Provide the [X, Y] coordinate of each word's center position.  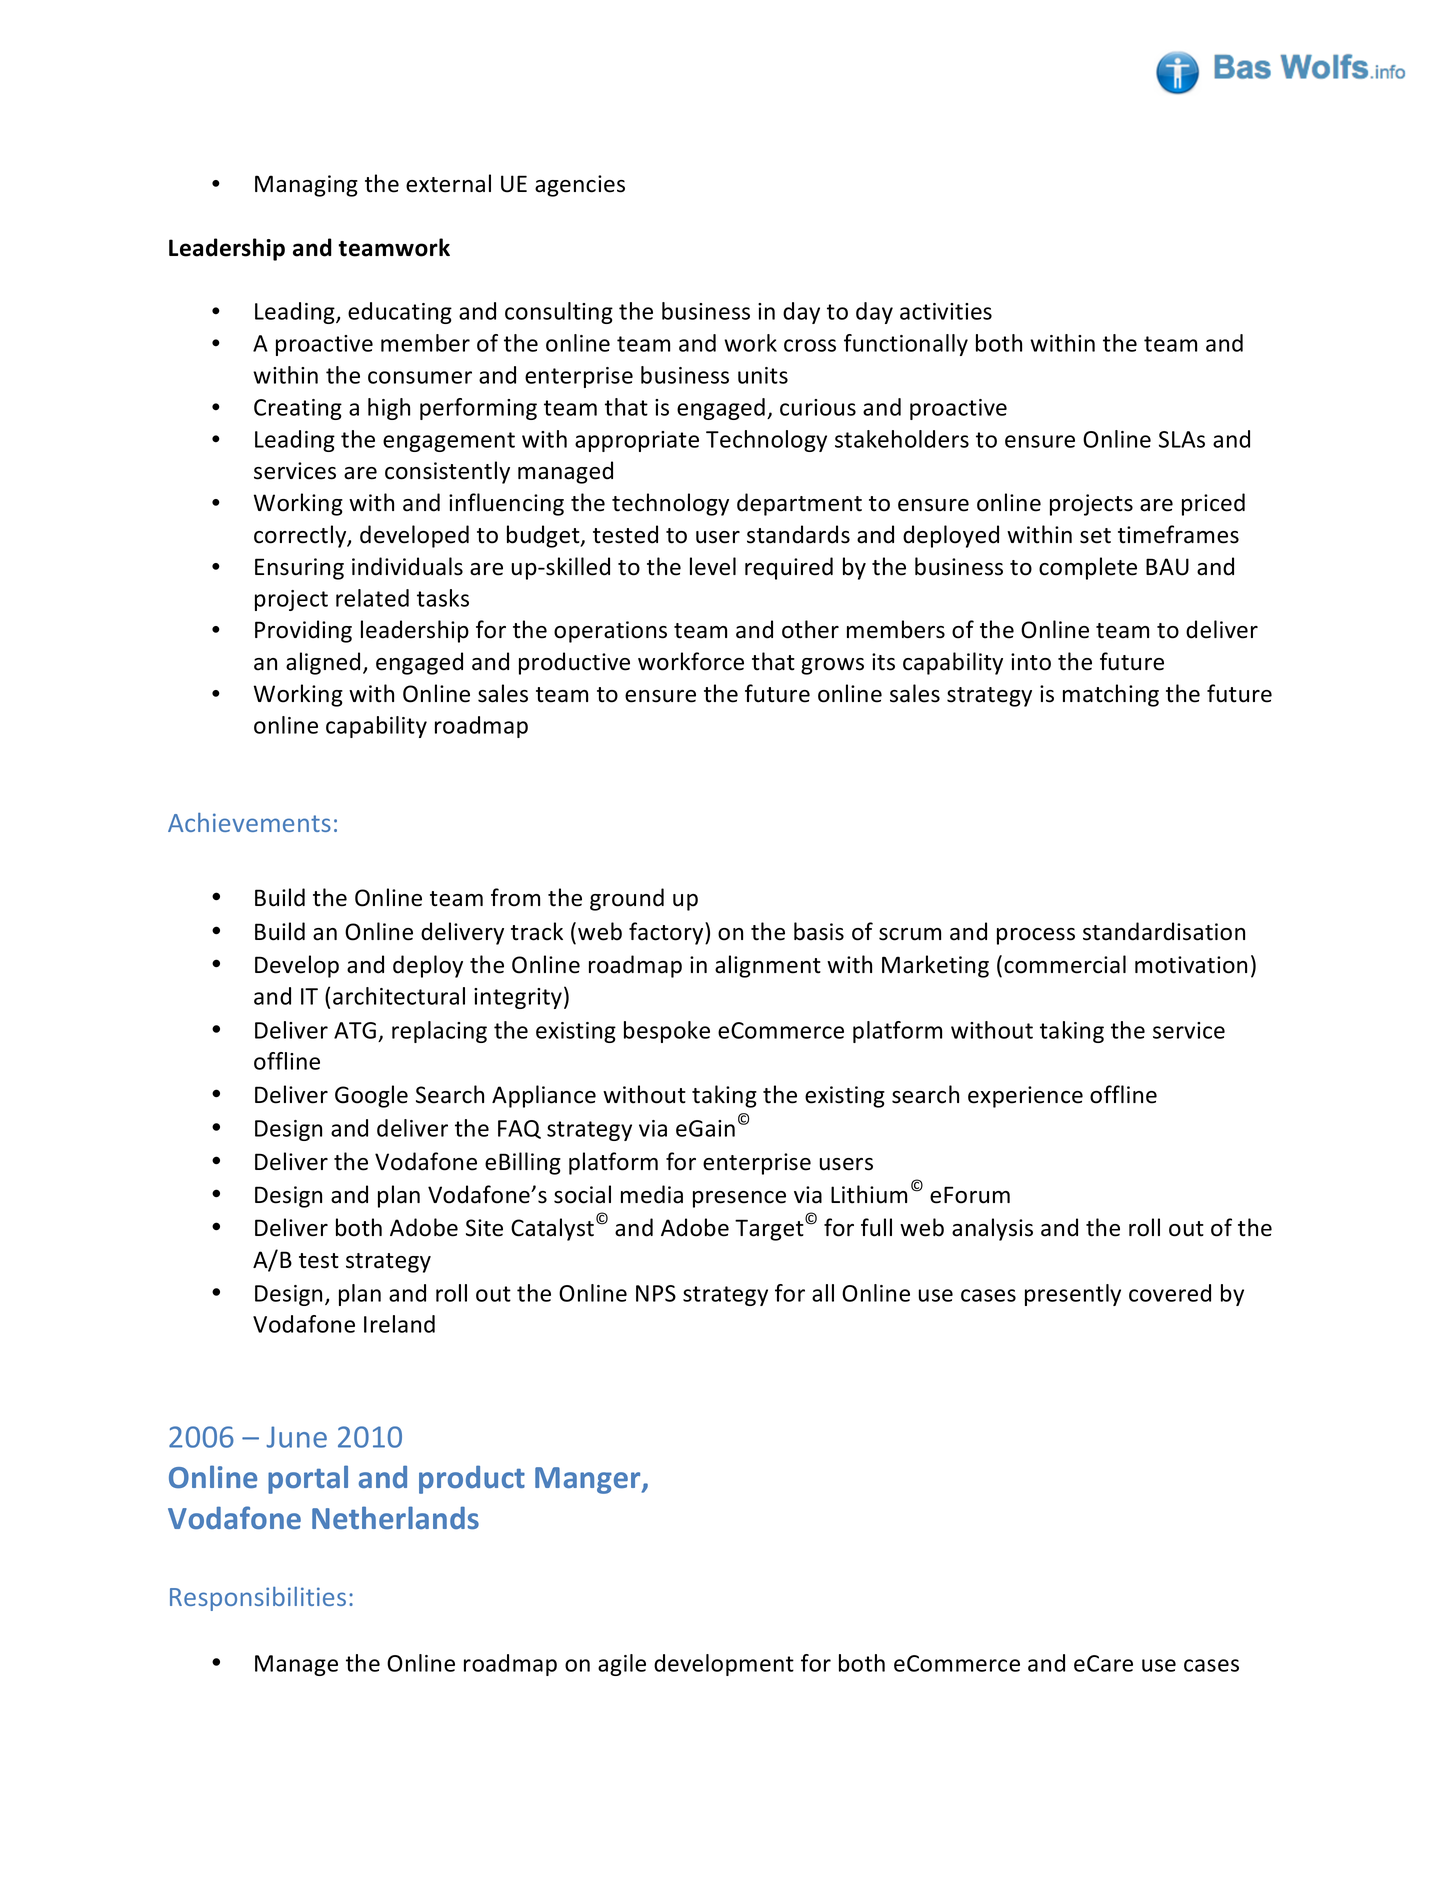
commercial [1065, 964]
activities [946, 311]
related [372, 598]
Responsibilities [258, 1599]
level [713, 566]
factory [667, 933]
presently [1073, 1295]
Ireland [399, 1324]
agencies [580, 186]
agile [622, 1665]
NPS [656, 1293]
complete [1088, 568]
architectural [399, 996]
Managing [306, 186]
